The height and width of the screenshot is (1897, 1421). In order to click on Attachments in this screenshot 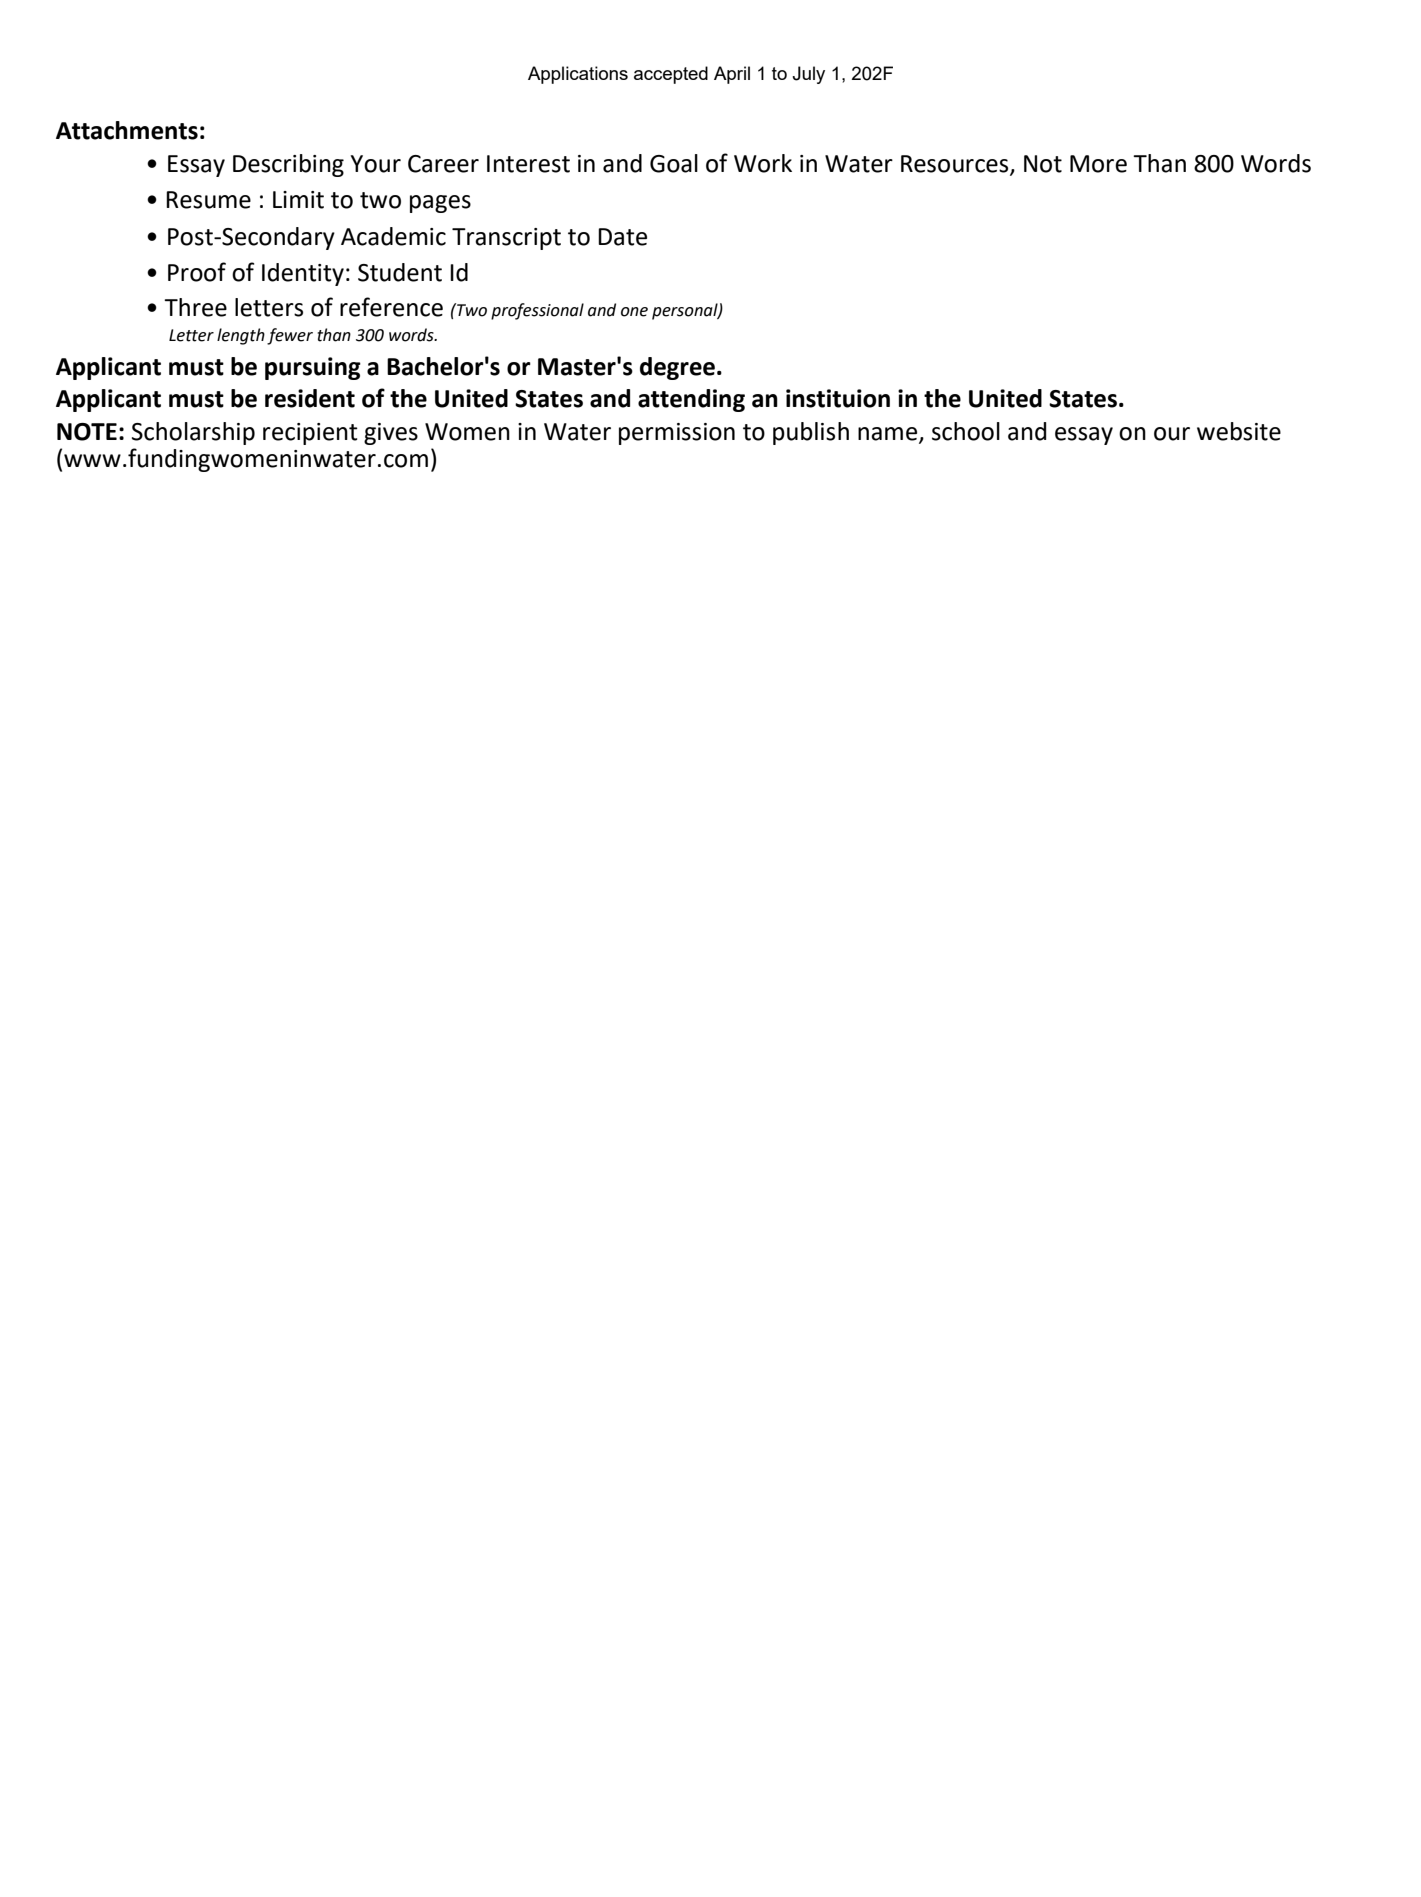, I will do `click(127, 130)`.
